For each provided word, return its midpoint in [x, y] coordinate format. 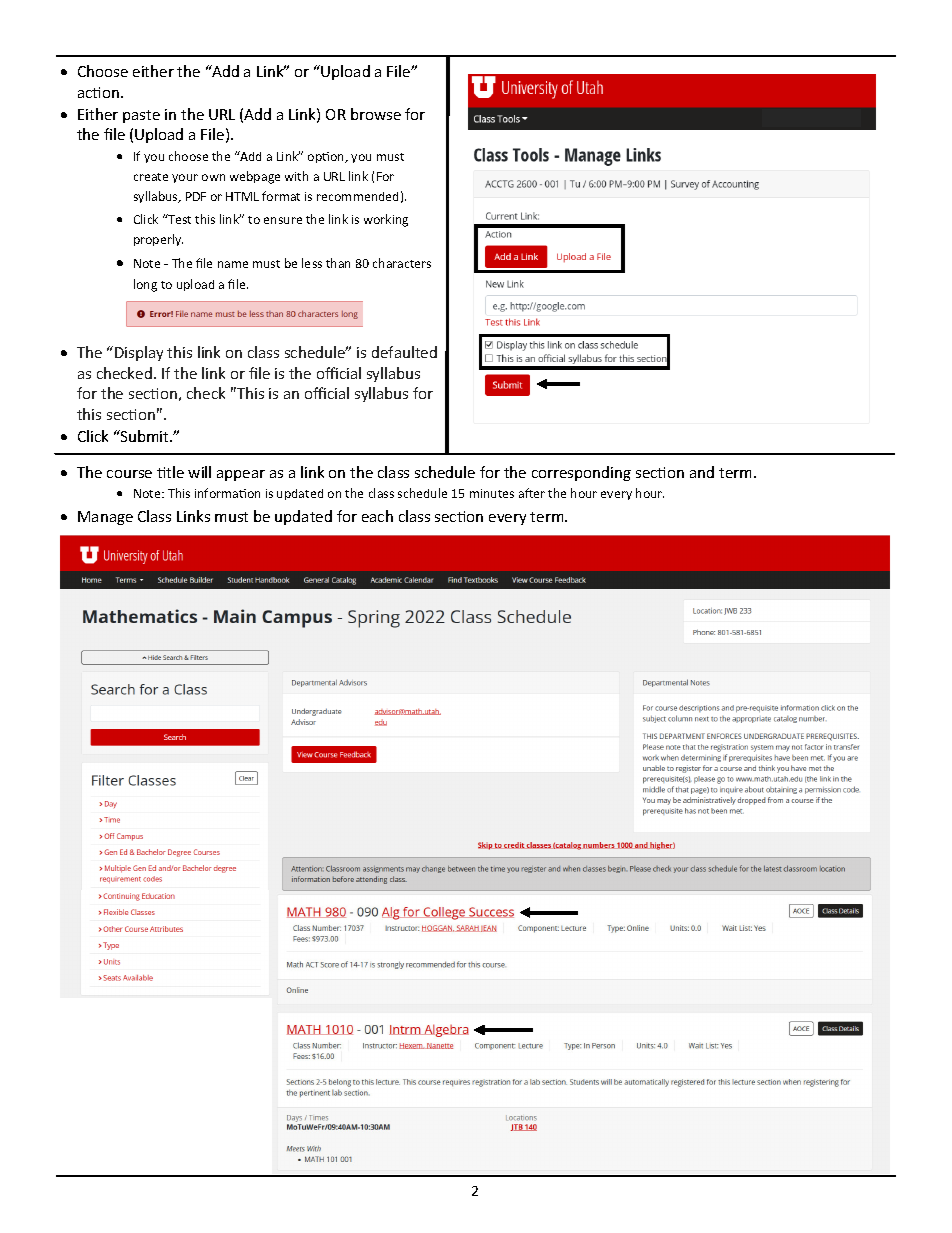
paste [141, 116]
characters [402, 263]
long [145, 285]
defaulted [404, 352]
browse [376, 114]
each [377, 516]
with [296, 176]
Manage [105, 518]
